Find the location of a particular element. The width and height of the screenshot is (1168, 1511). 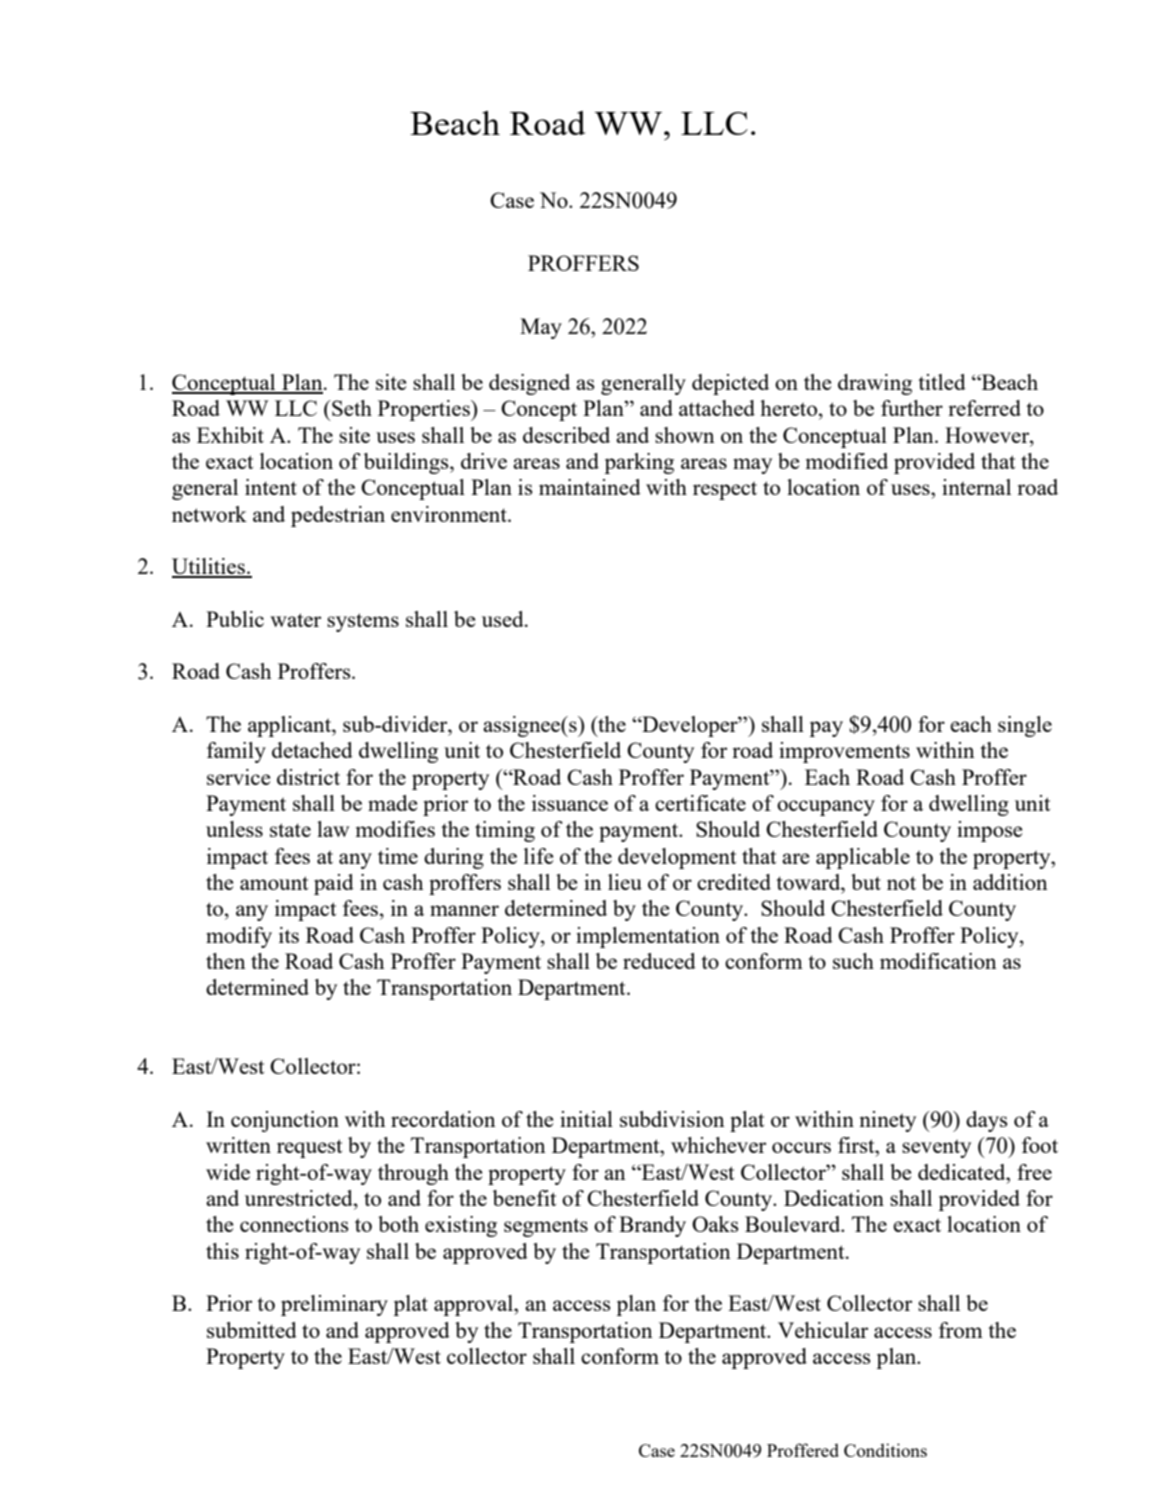

further is located at coordinates (912, 408).
